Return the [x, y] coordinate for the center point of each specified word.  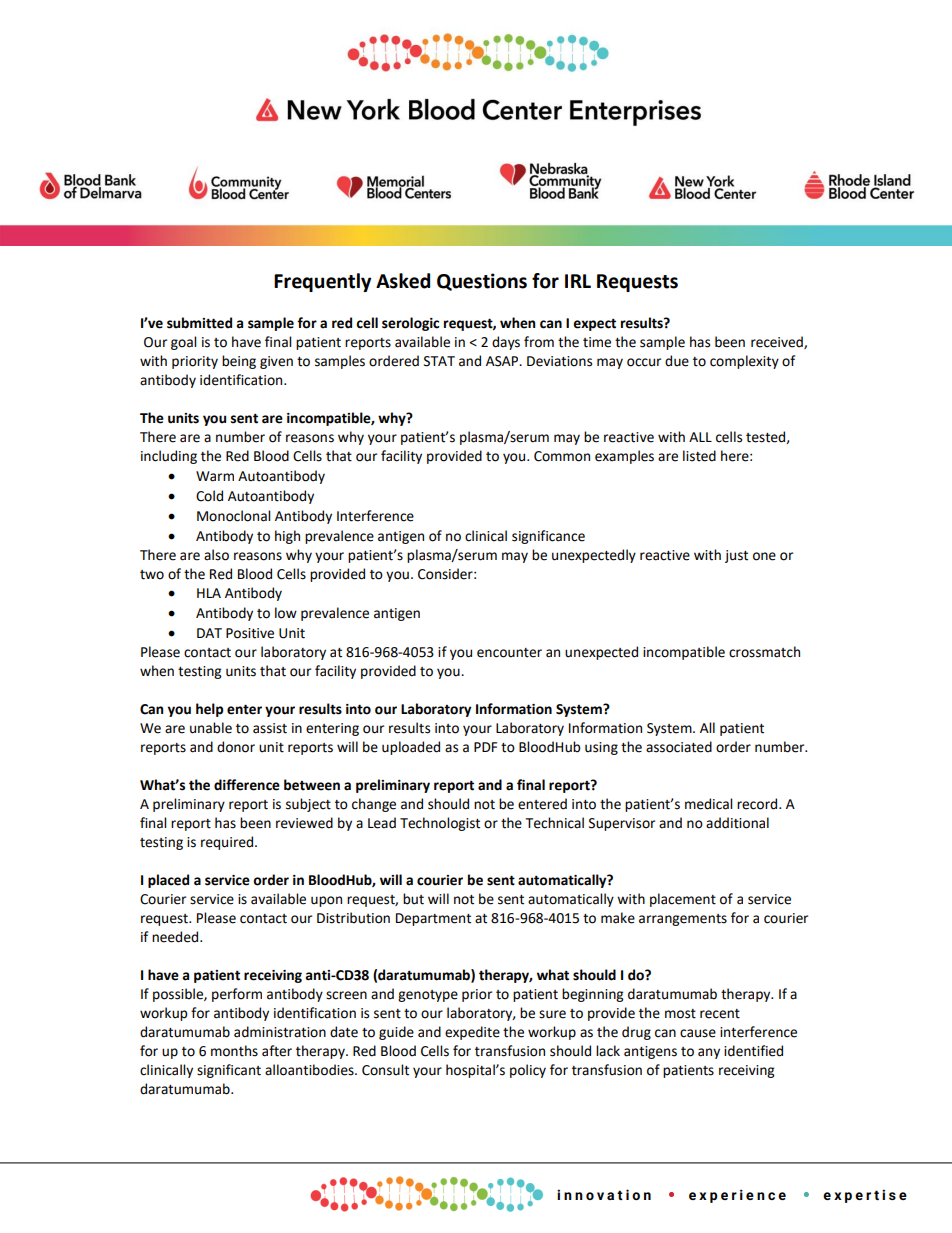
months [234, 1051]
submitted [199, 323]
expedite [472, 1033]
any [709, 1053]
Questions [482, 282]
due [677, 361]
